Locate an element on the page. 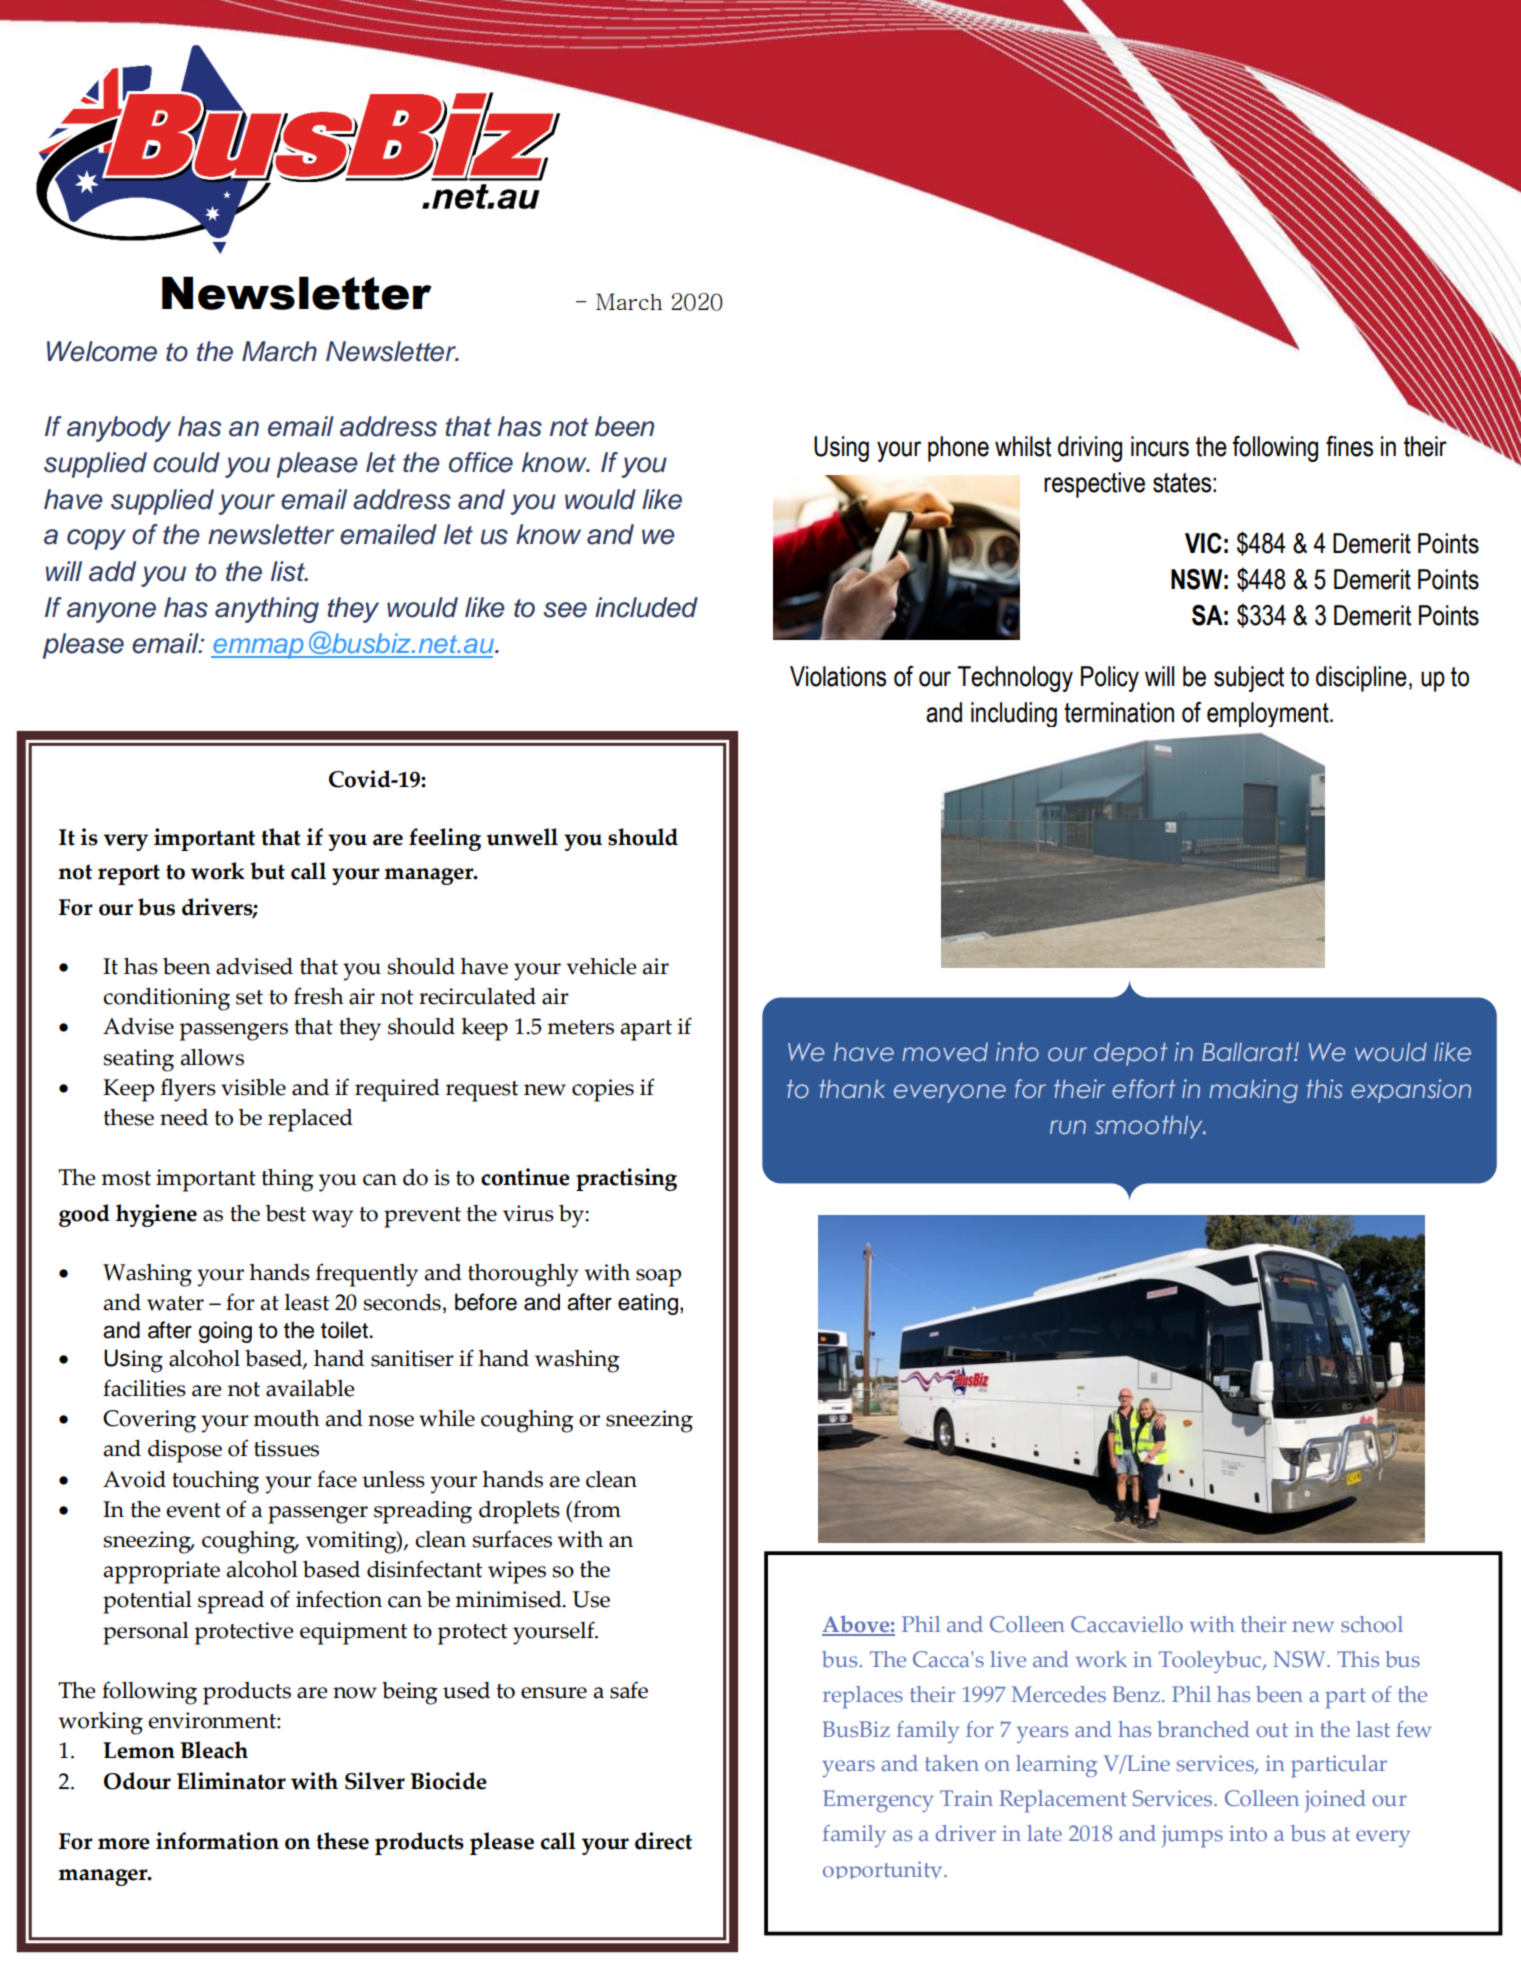  jumps is located at coordinates (1192, 1836).
